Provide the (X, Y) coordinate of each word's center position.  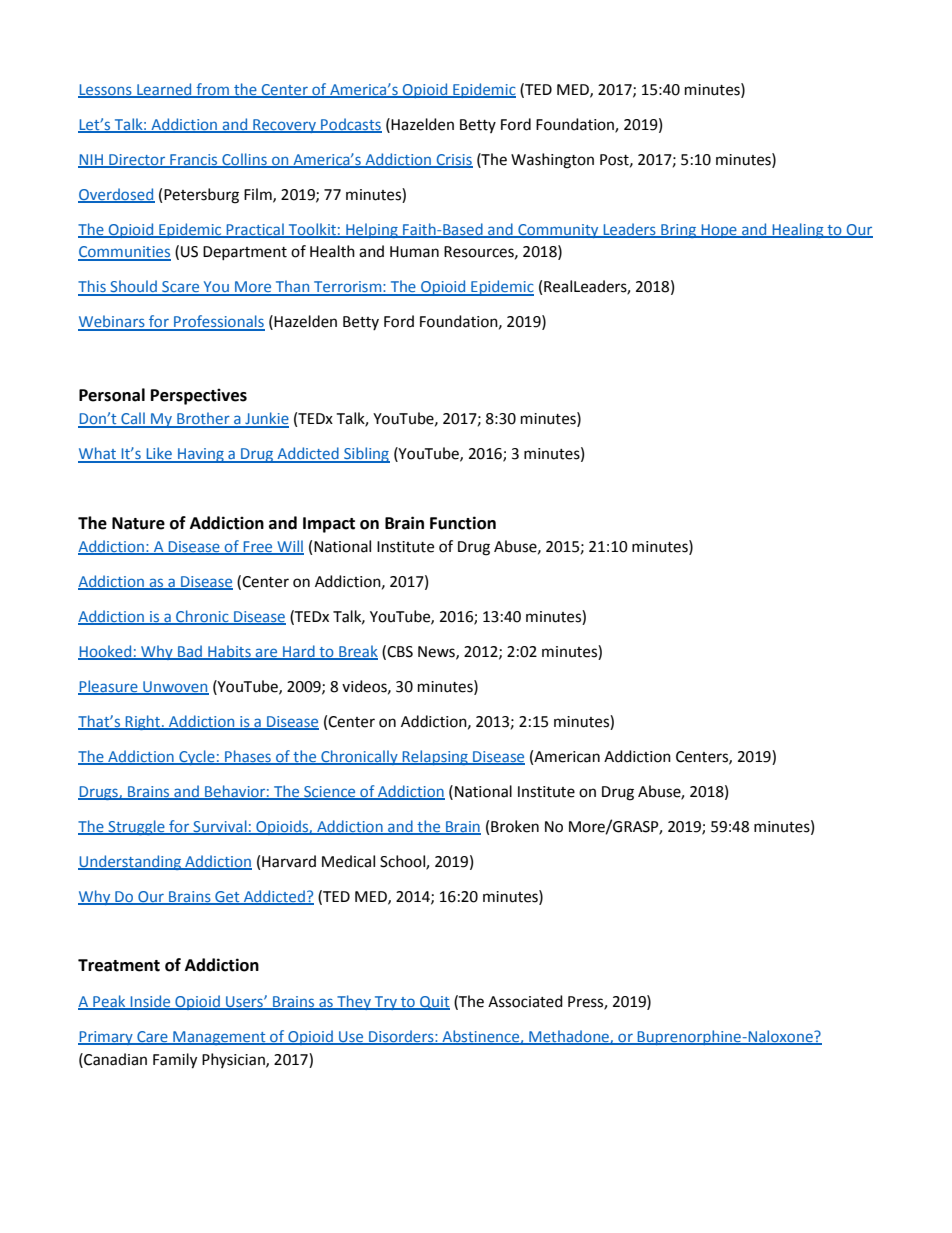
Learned (164, 90)
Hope (719, 231)
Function (463, 523)
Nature (138, 523)
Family (175, 1061)
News (437, 652)
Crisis (453, 160)
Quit (434, 1003)
